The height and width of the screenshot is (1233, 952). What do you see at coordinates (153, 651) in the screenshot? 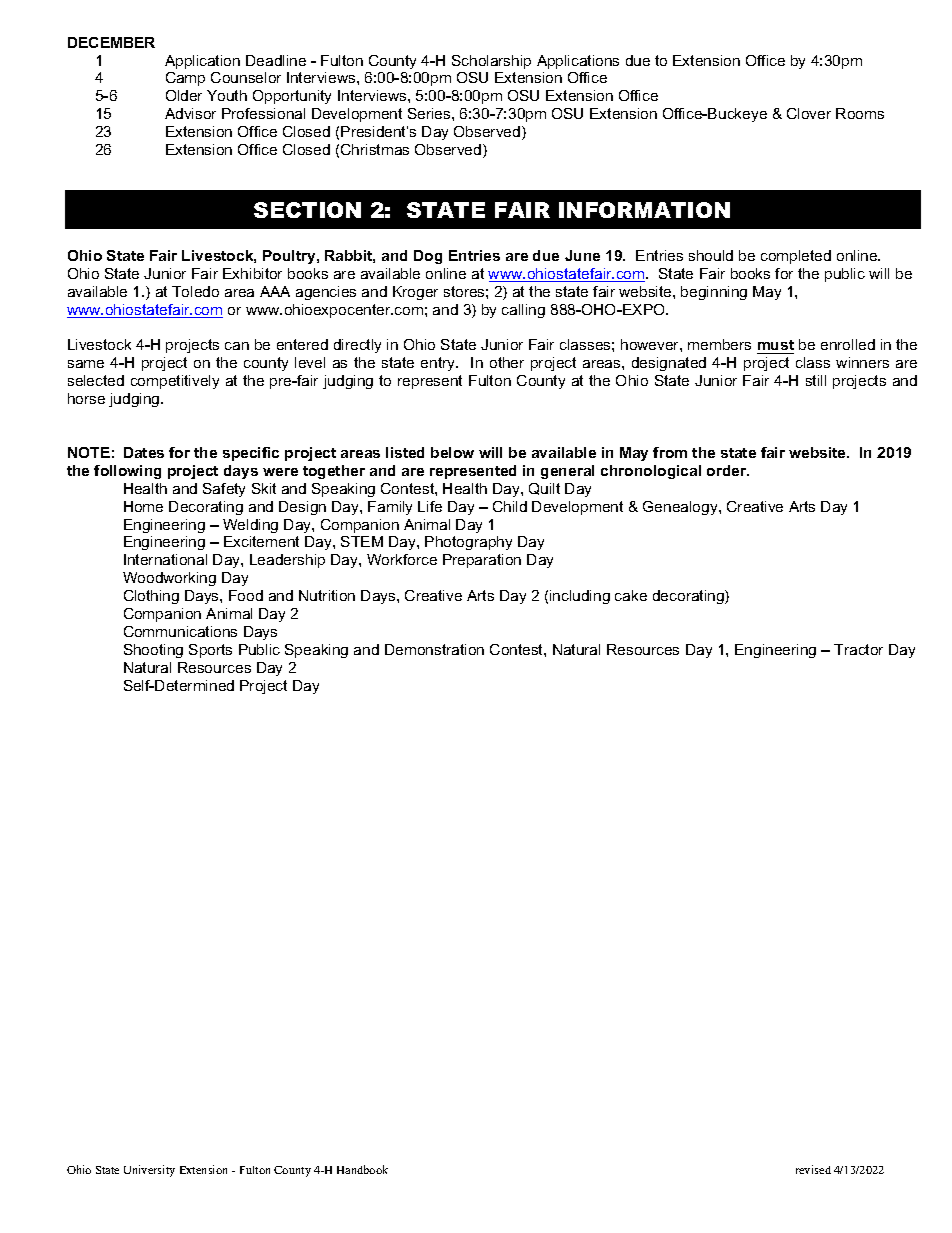
I see `Shooting` at bounding box center [153, 651].
